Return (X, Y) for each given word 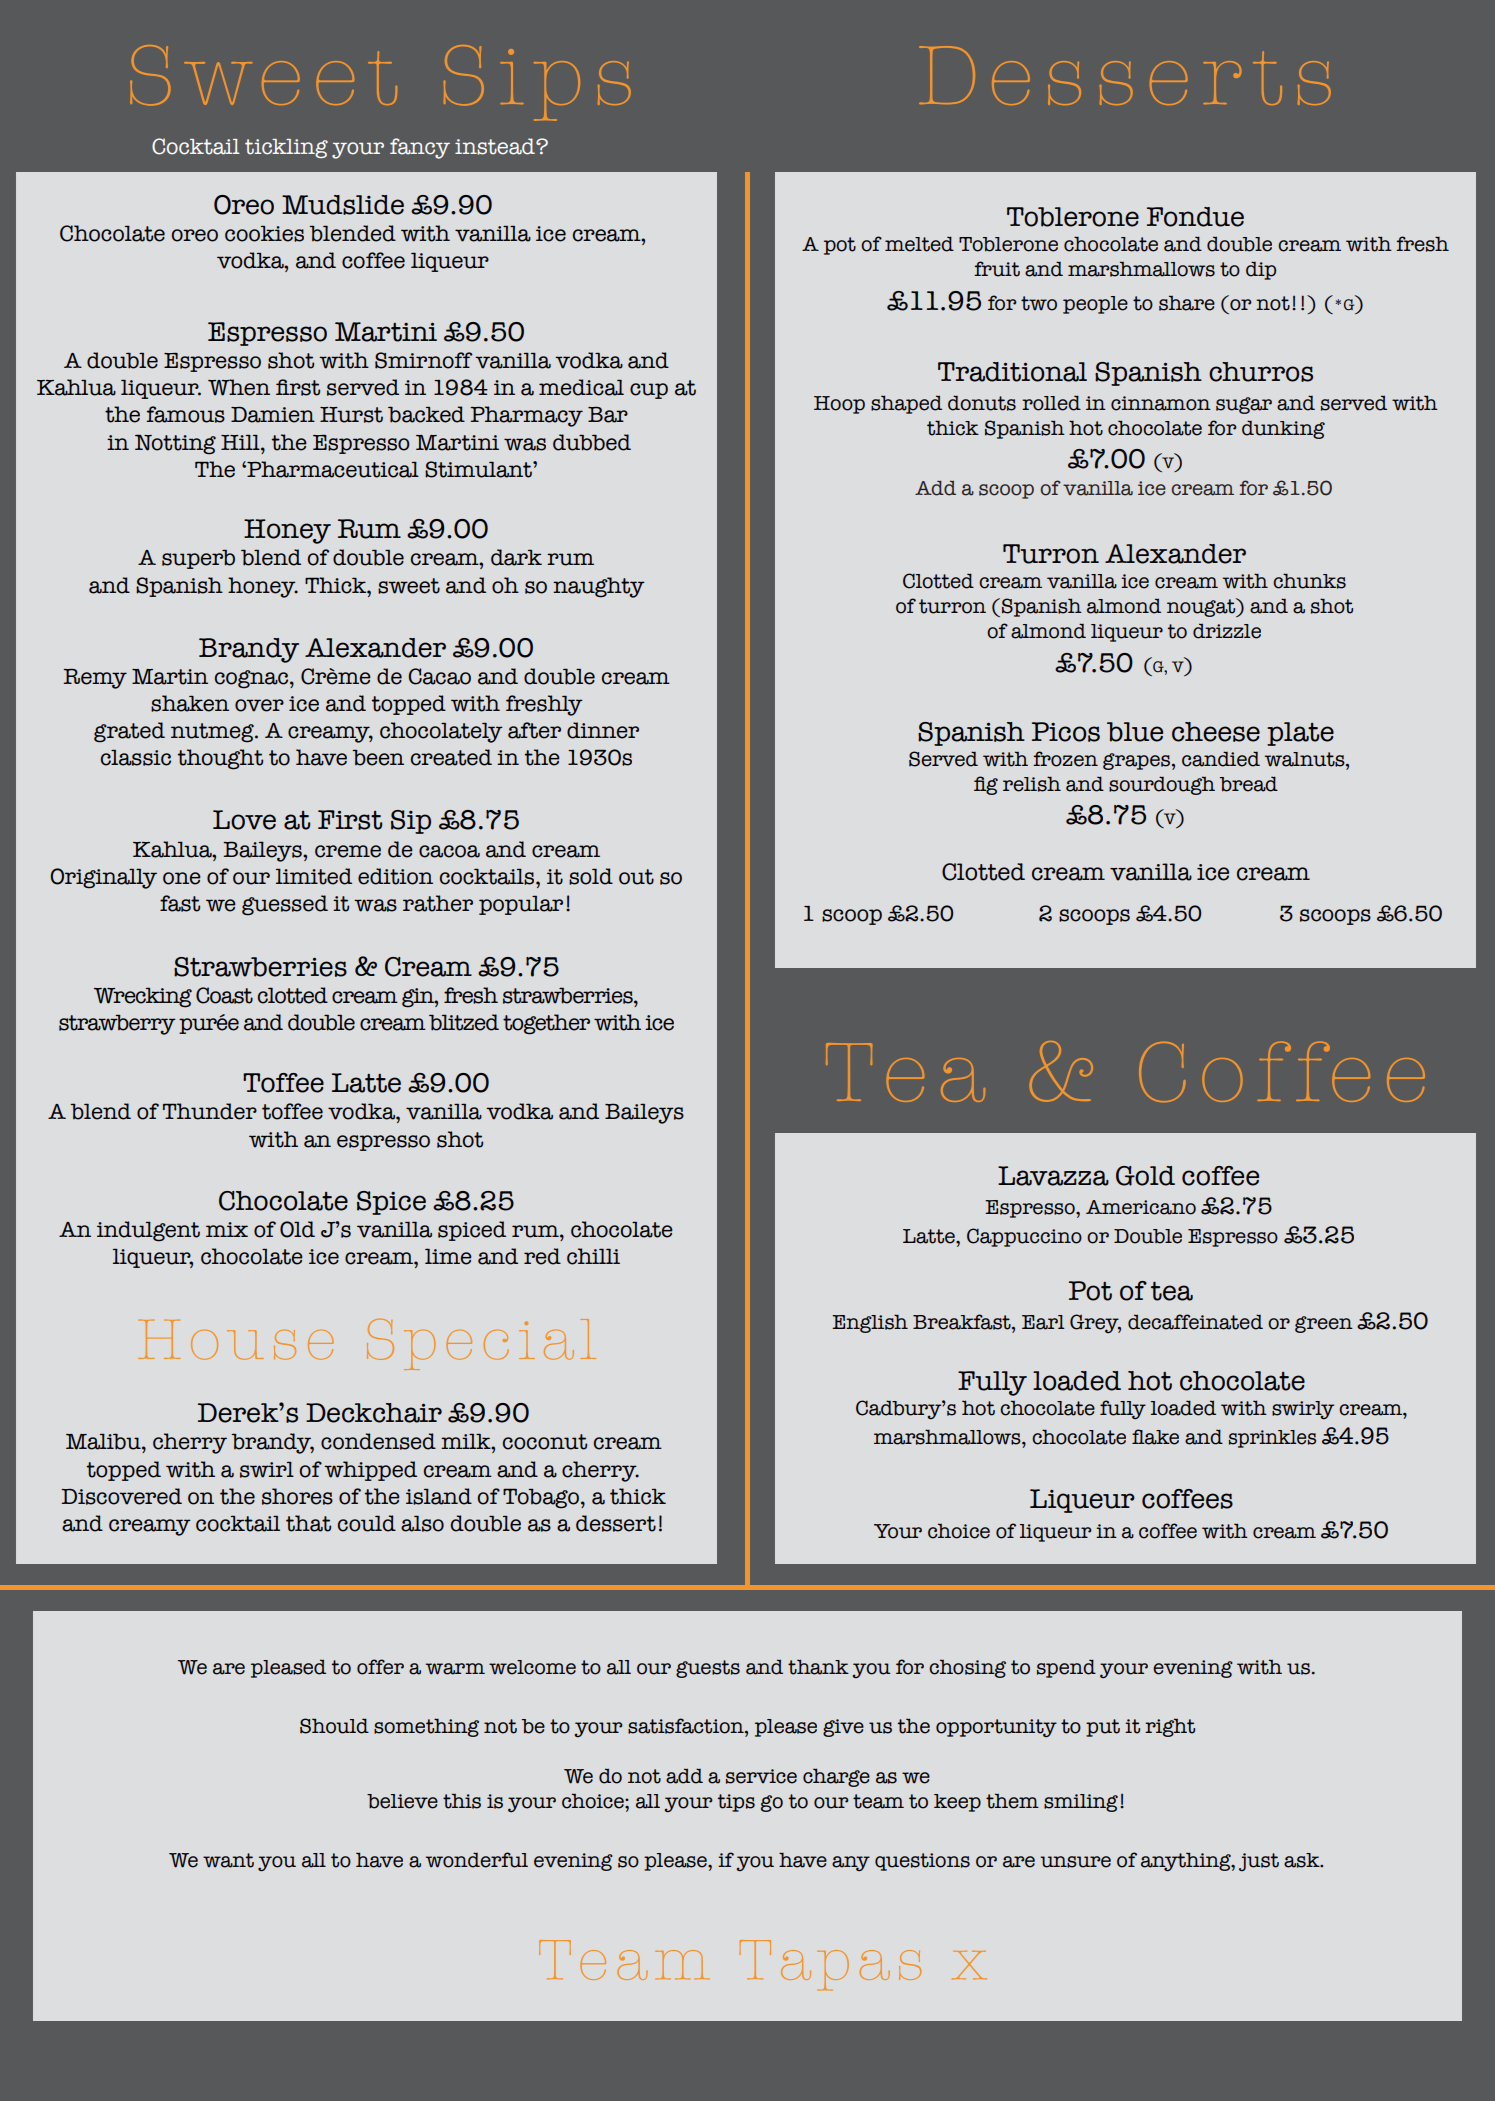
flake (1155, 1437)
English (870, 1323)
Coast (224, 995)
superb (198, 559)
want (228, 1860)
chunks (1309, 581)
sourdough (1162, 785)
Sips (537, 83)
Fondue (1195, 217)
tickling (286, 148)
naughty (599, 587)
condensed (378, 1441)
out (636, 877)
